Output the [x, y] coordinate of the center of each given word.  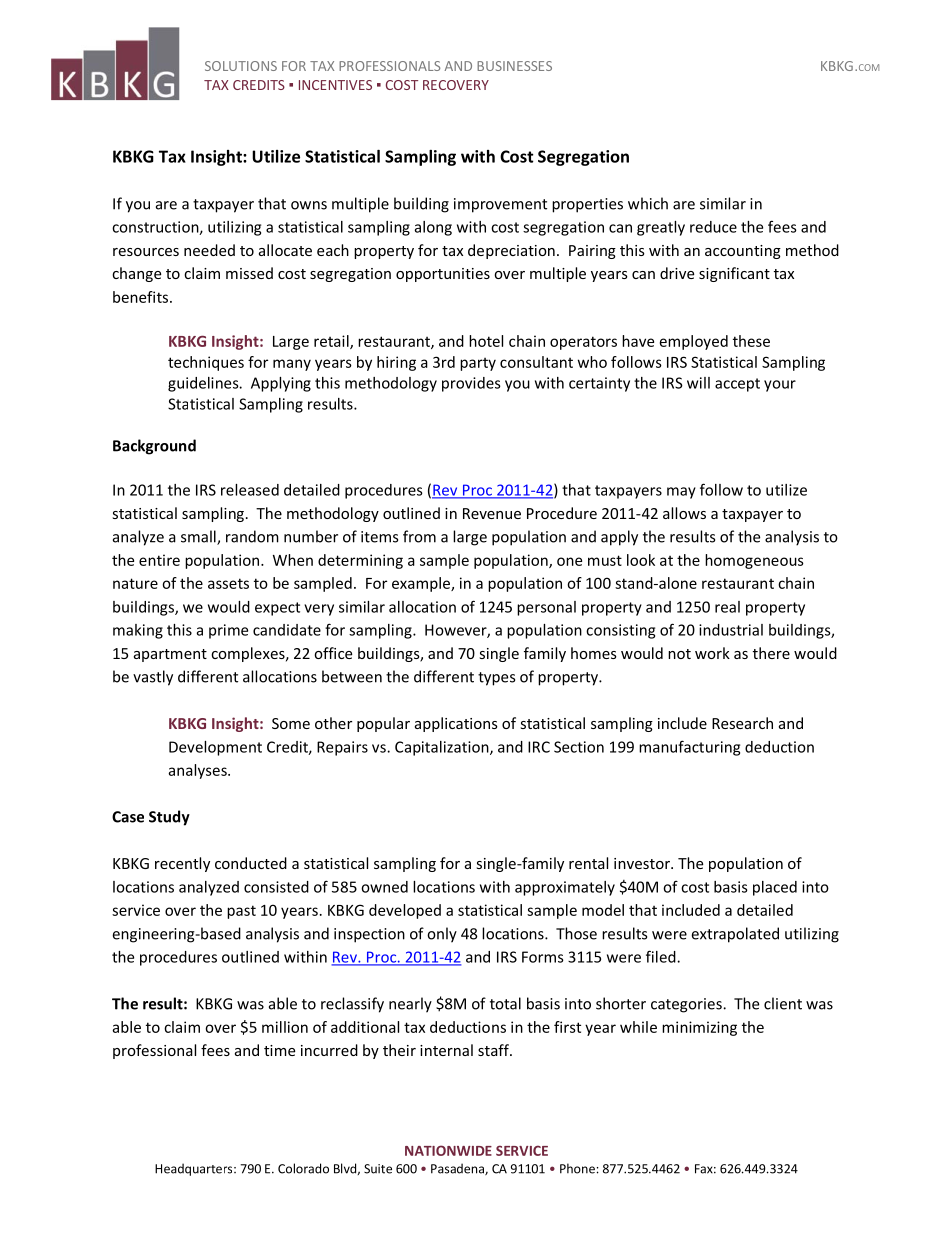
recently [182, 864]
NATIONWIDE [448, 1150]
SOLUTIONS [241, 66]
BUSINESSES [514, 66]
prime [228, 631]
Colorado [303, 1168]
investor [643, 863]
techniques [206, 363]
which [648, 203]
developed [405, 911]
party [478, 364]
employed [694, 342]
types [496, 679]
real [727, 607]
